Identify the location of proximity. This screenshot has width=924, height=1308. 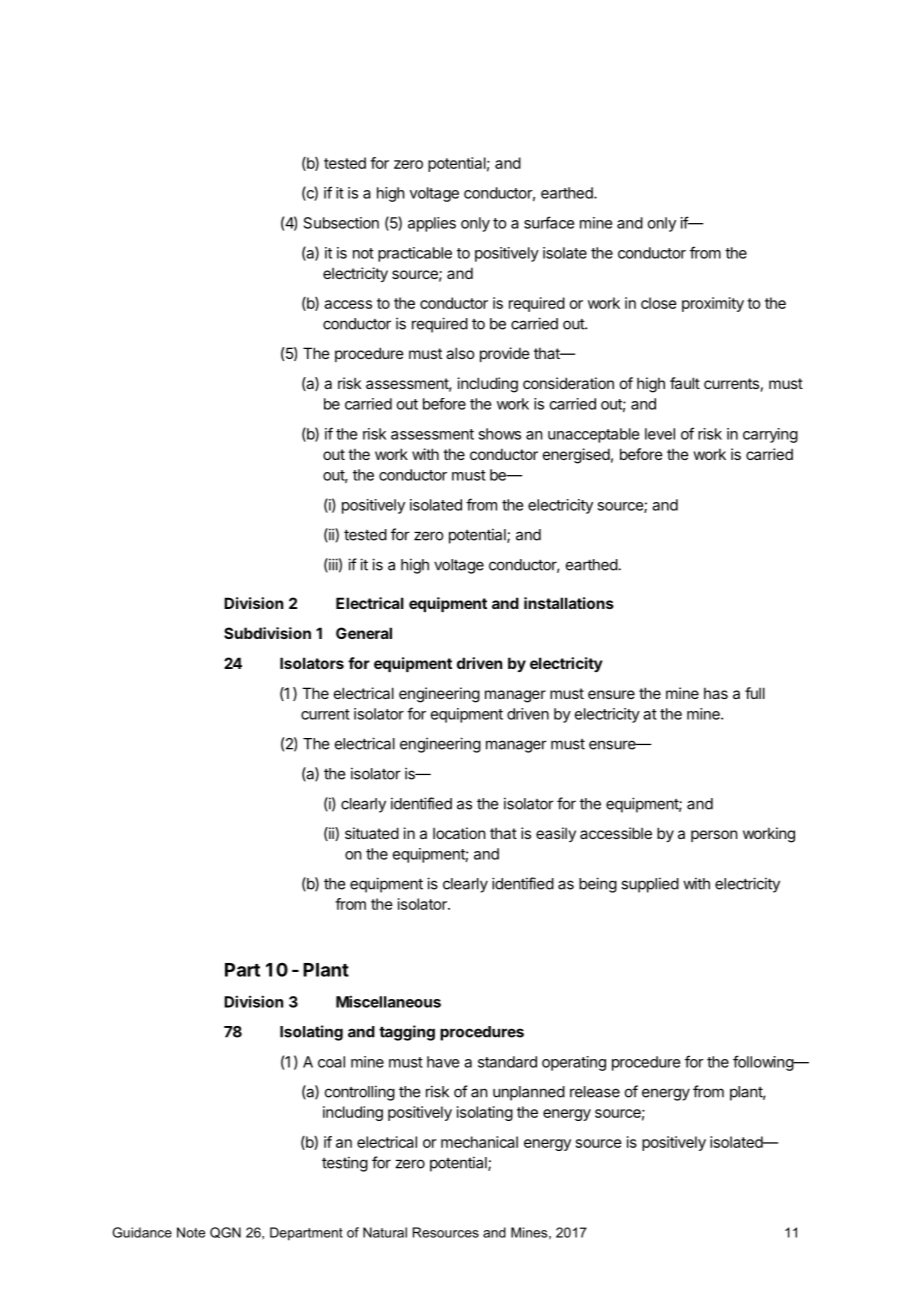
(713, 304).
